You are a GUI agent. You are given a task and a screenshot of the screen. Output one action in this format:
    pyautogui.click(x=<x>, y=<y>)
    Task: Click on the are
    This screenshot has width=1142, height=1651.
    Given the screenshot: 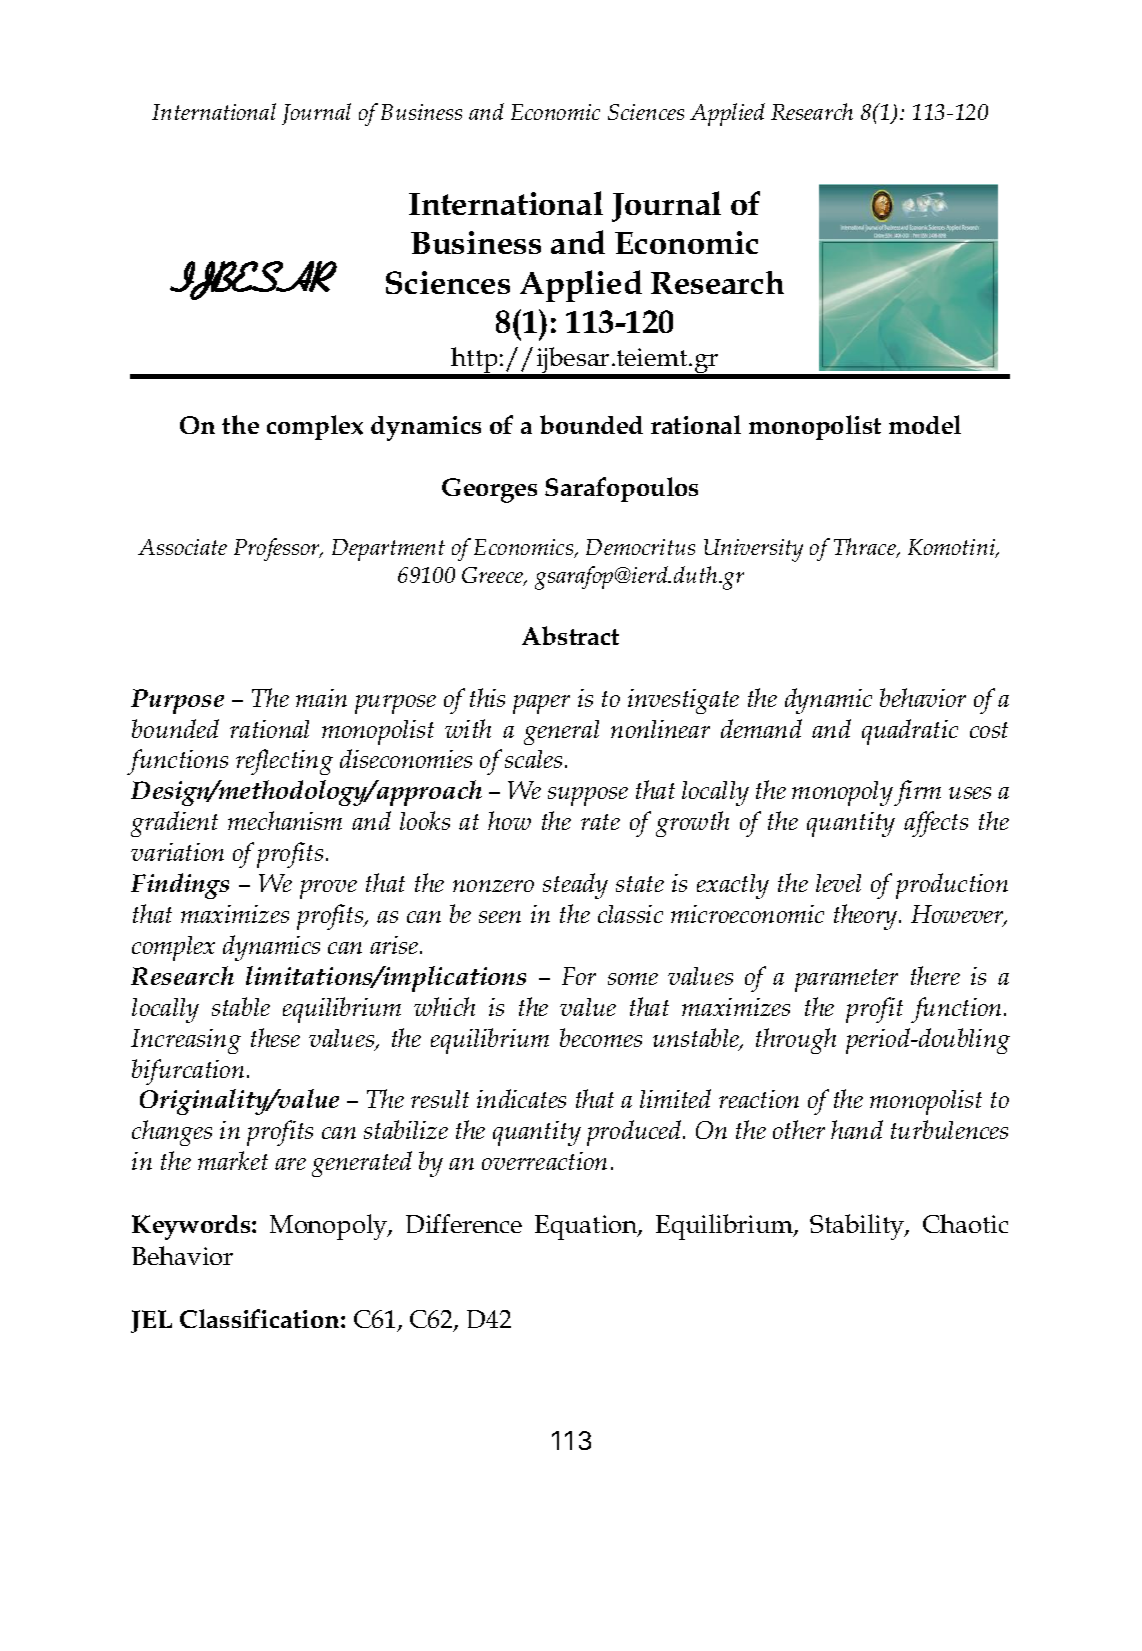 What is the action you would take?
    pyautogui.click(x=290, y=1164)
